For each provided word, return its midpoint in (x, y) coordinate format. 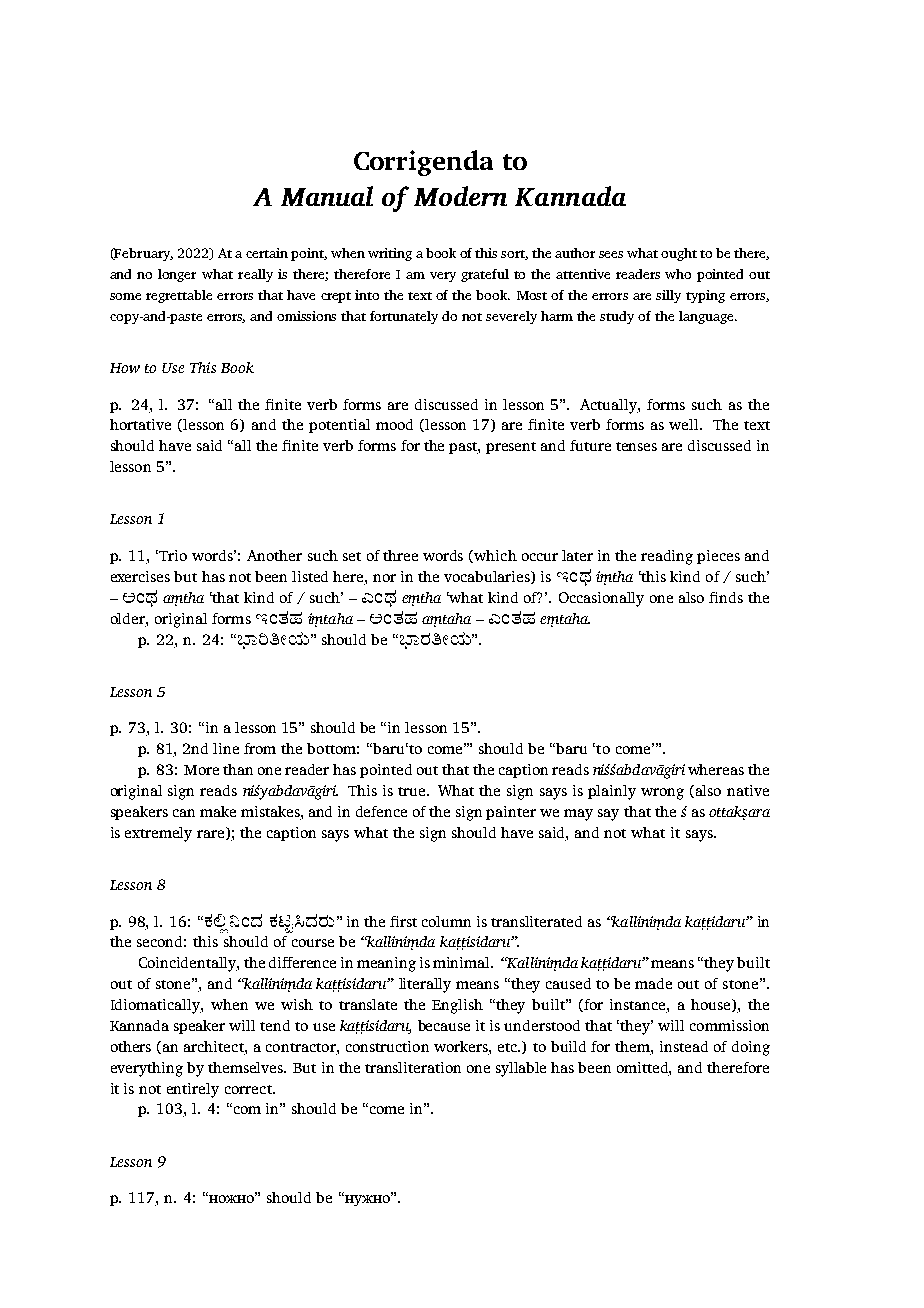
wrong (662, 794)
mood (394, 424)
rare (212, 835)
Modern (460, 196)
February (143, 254)
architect (215, 1046)
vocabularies (488, 577)
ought (679, 254)
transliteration (413, 1067)
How (125, 368)
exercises (140, 576)
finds (726, 597)
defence (381, 811)
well (685, 424)
